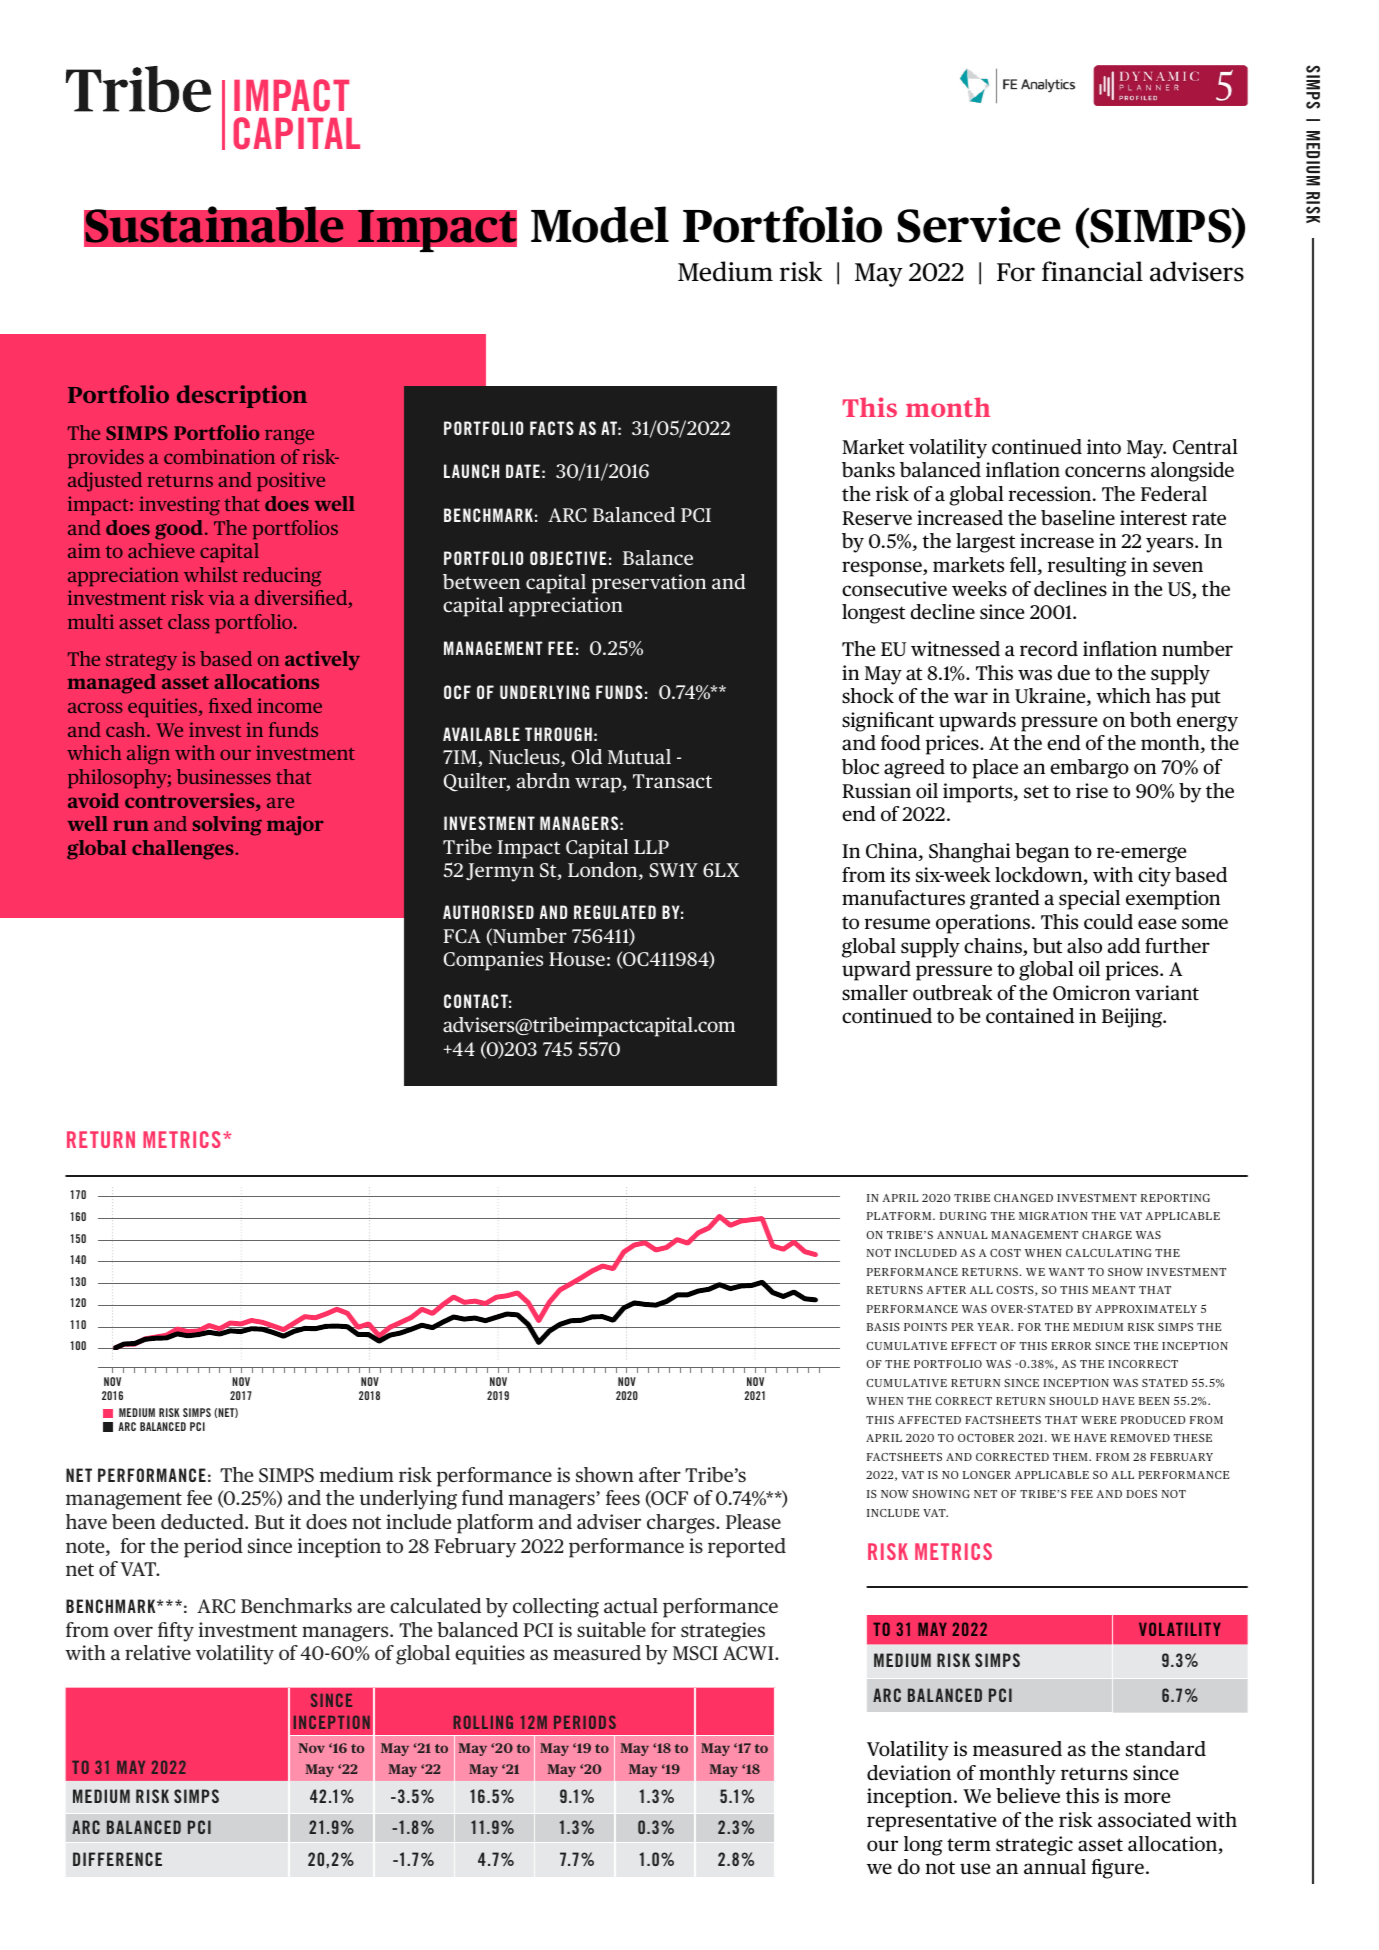 The width and height of the screenshot is (1379, 1950). What do you see at coordinates (117, 1859) in the screenshot?
I see `DIFFERENCE` at bounding box center [117, 1859].
